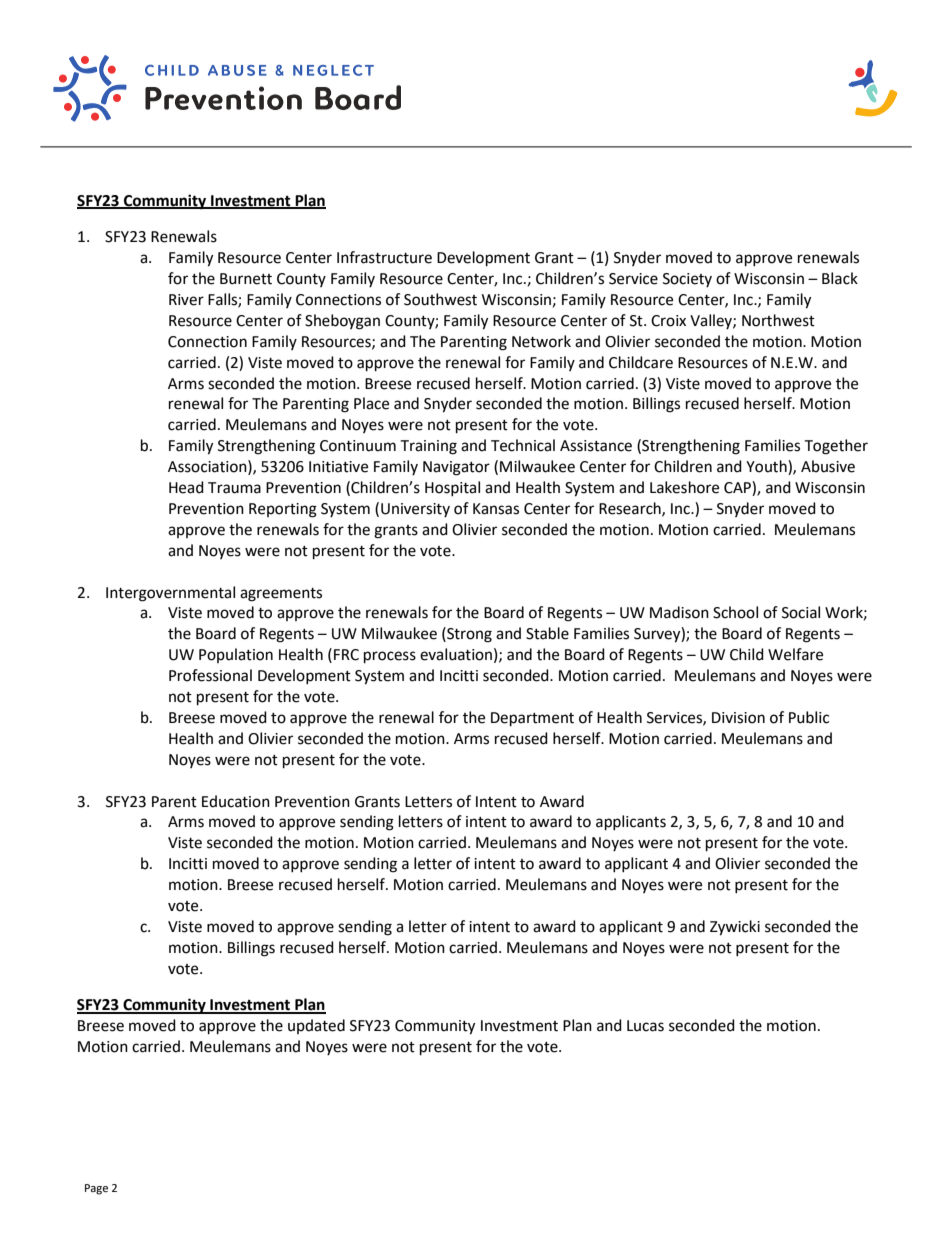 Image resolution: width=952 pixels, height=1233 pixels. Describe the element at coordinates (440, 299) in the screenshot. I see `Southwest` at that location.
